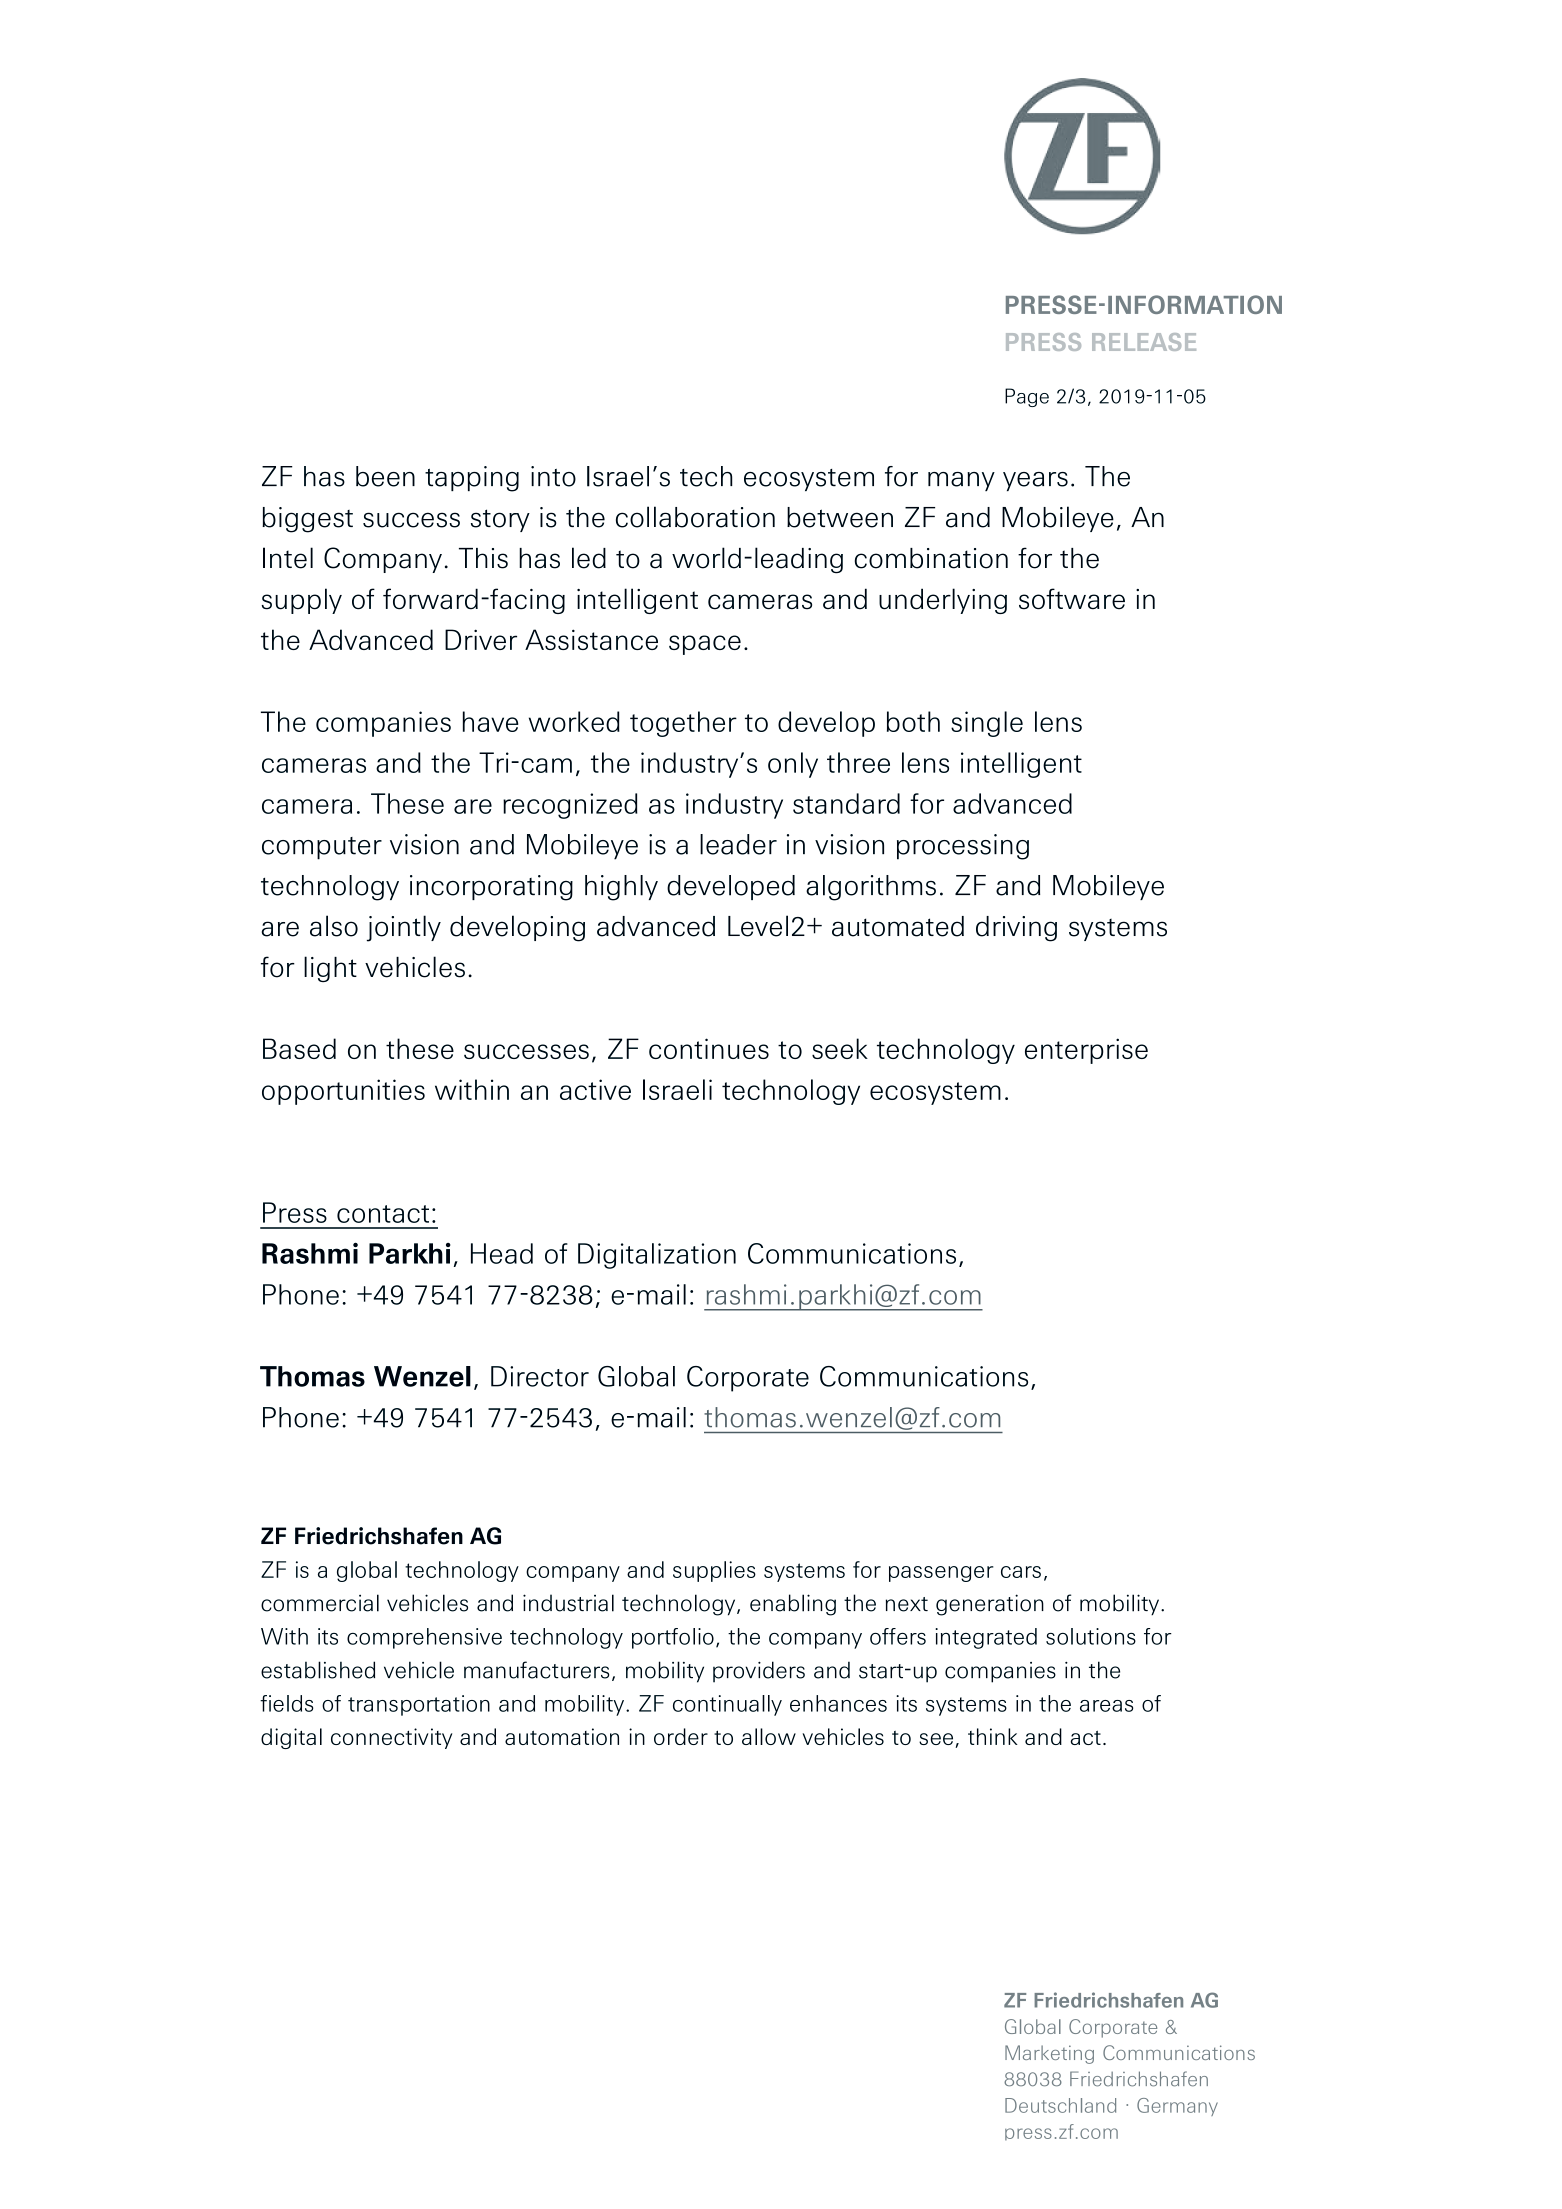  Describe the element at coordinates (727, 1705) in the screenshot. I see `continually` at that location.
